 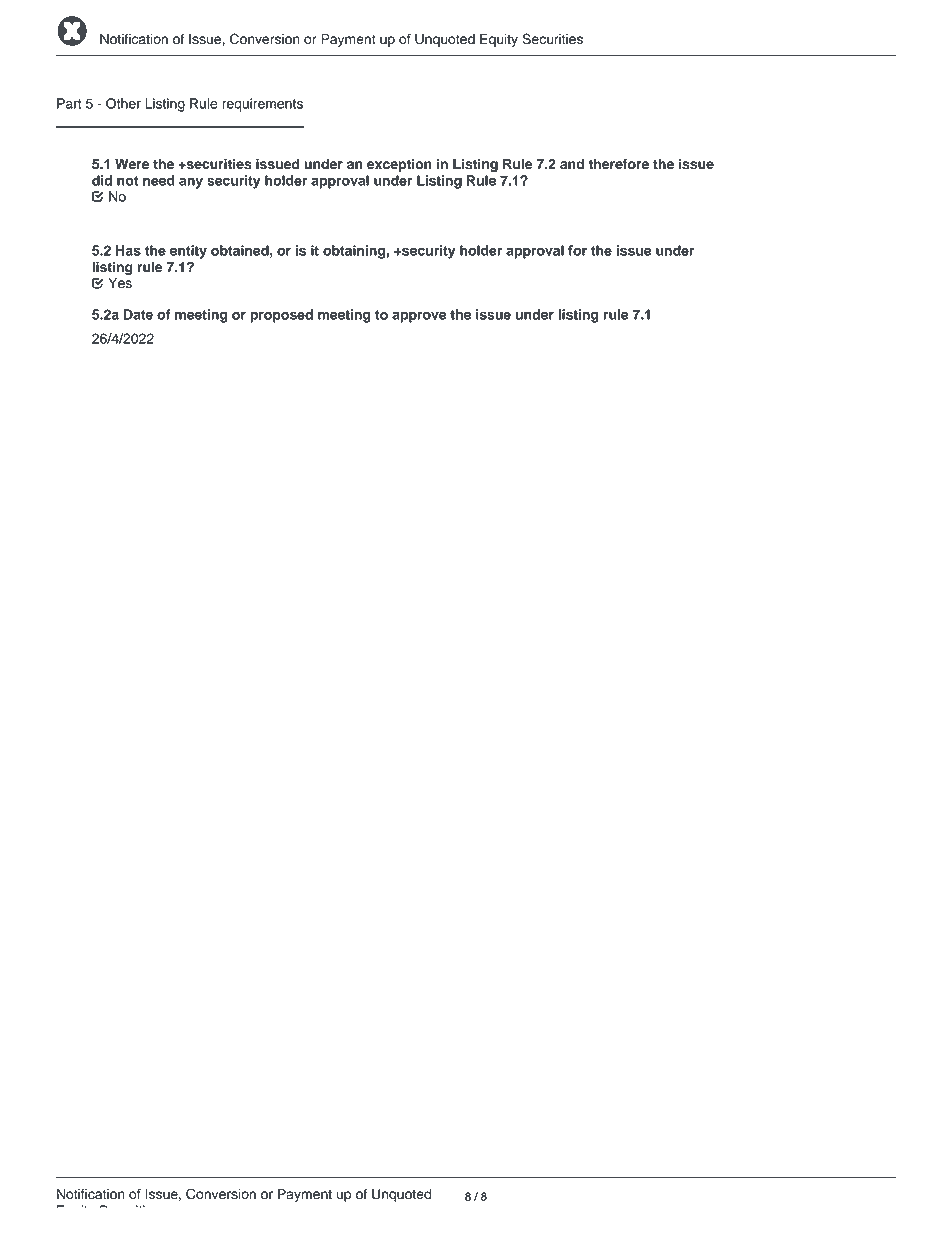 I want to click on entity, so click(x=188, y=252).
